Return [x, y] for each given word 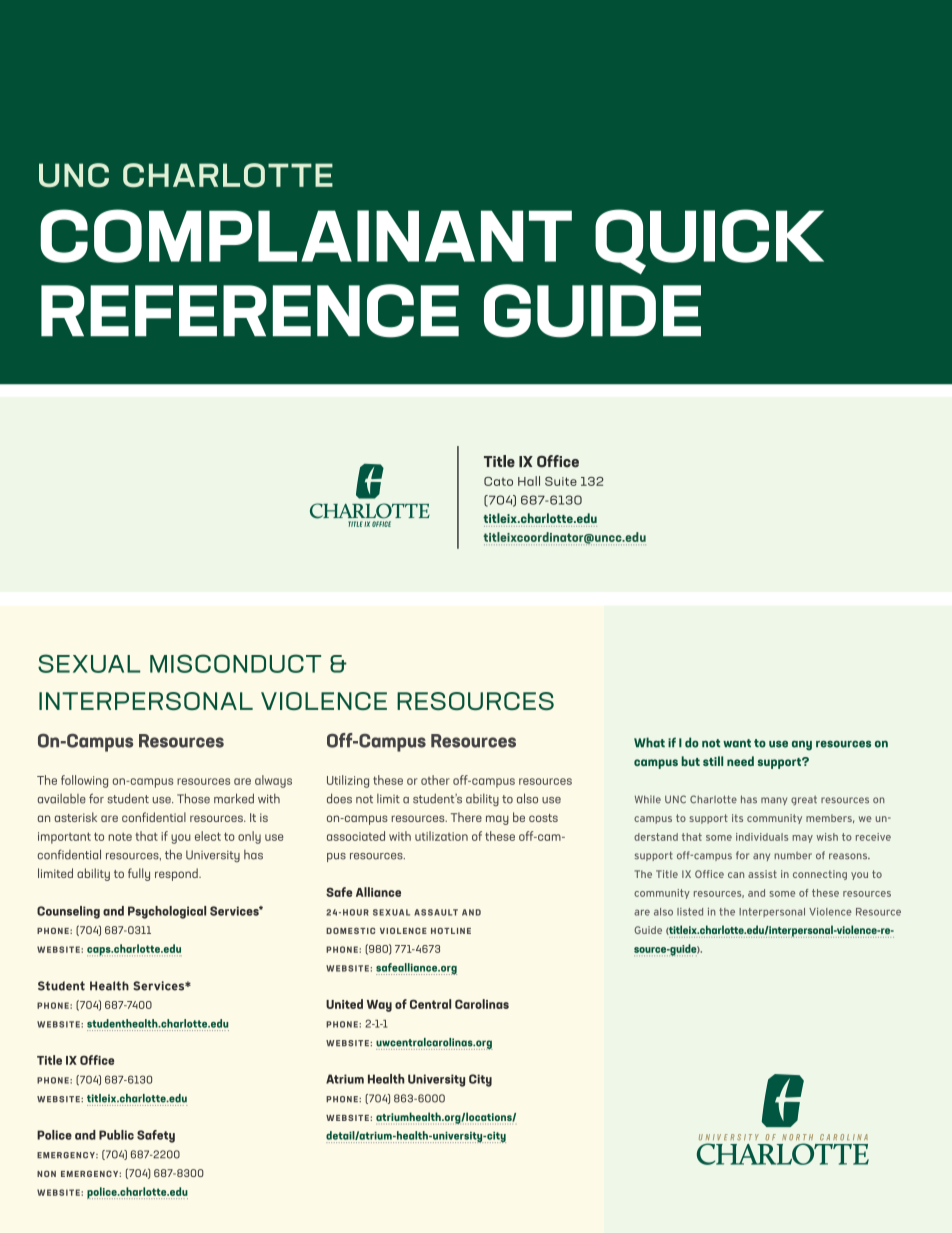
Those [193, 798]
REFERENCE [250, 311]
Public [116, 1135]
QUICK [709, 241]
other [435, 780]
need [740, 761]
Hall [529, 481]
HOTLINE [451, 930]
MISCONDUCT [235, 663]
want [737, 743]
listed [690, 912]
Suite [561, 481]
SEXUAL [89, 663]
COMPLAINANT [306, 236]
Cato [498, 481]
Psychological [167, 912]
